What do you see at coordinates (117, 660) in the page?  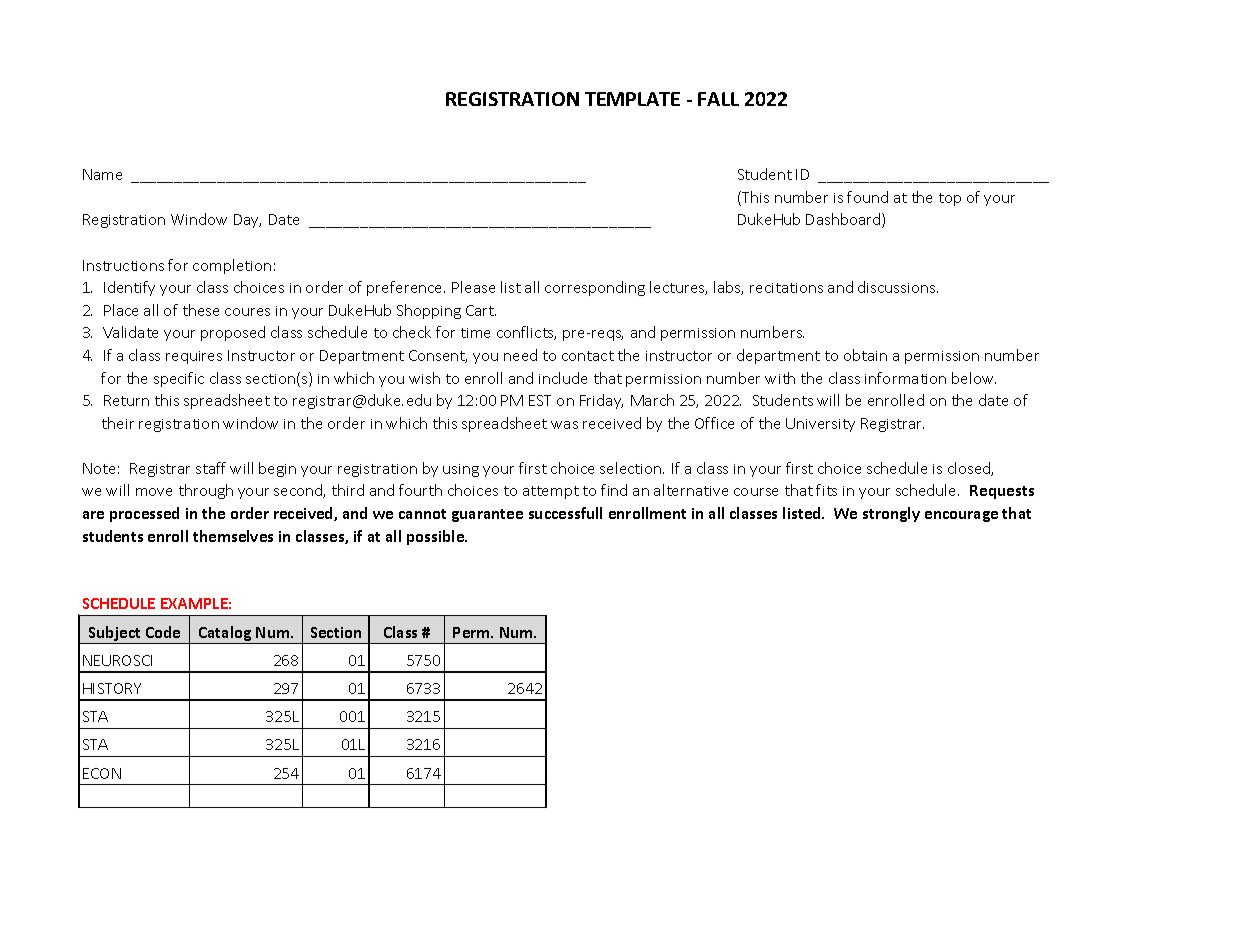 I see `NEUROSCI` at bounding box center [117, 660].
